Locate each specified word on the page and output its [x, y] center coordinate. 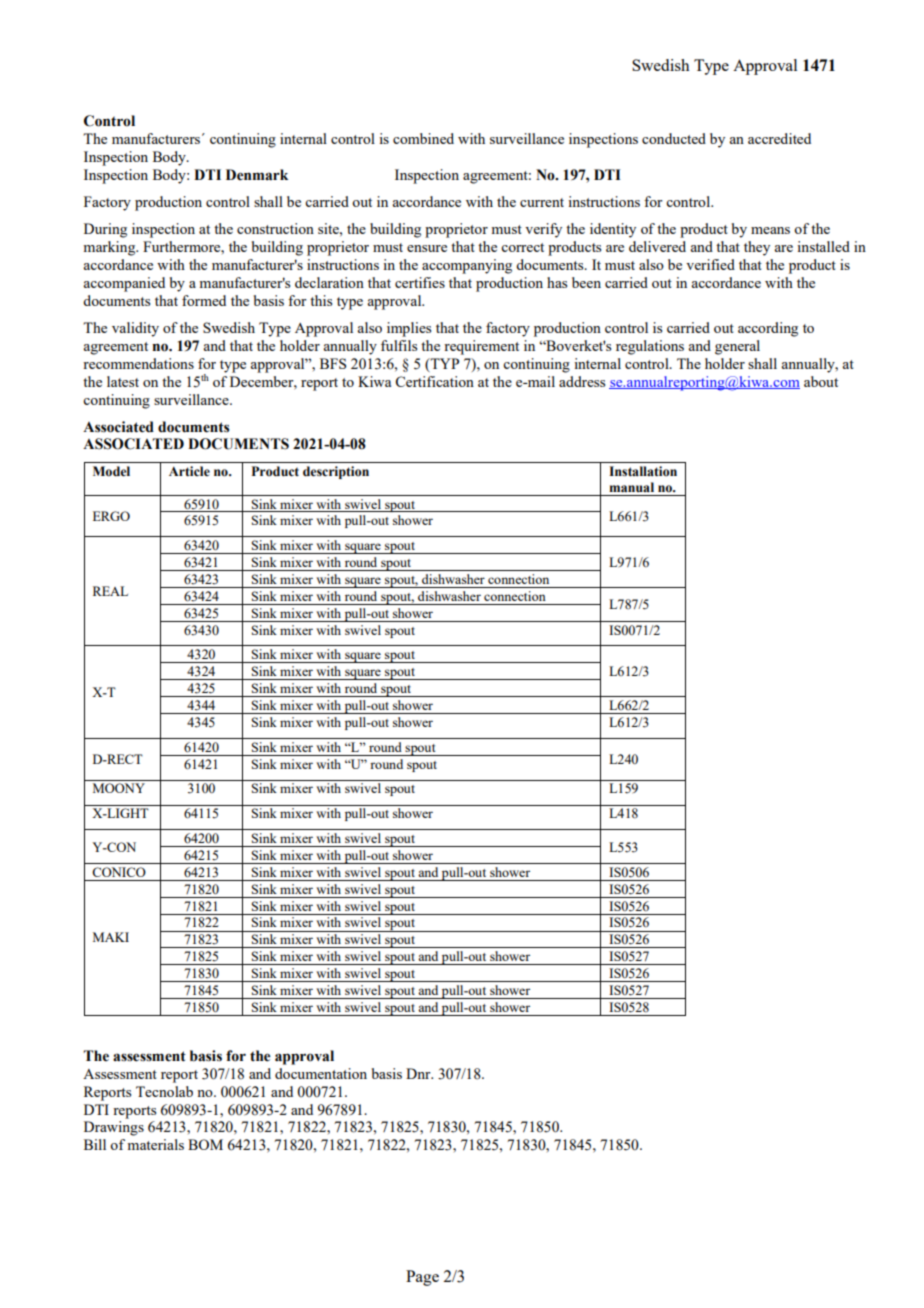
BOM [205, 1144]
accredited [779, 138]
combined [423, 138]
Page [422, 1278]
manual [631, 487]
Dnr [419, 1073]
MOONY [119, 788]
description [336, 472]
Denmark [257, 175]
